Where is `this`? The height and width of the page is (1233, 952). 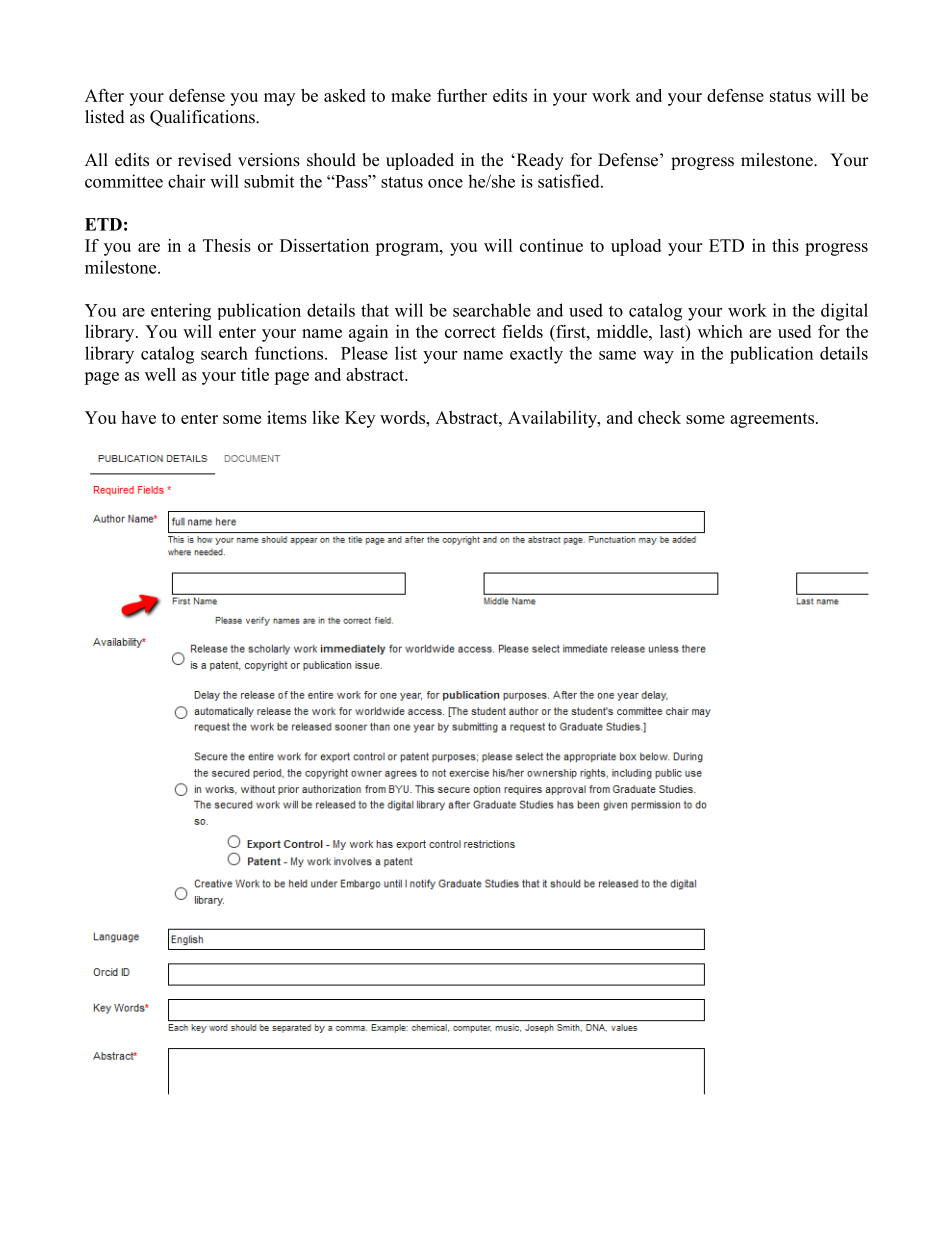
this is located at coordinates (785, 245).
